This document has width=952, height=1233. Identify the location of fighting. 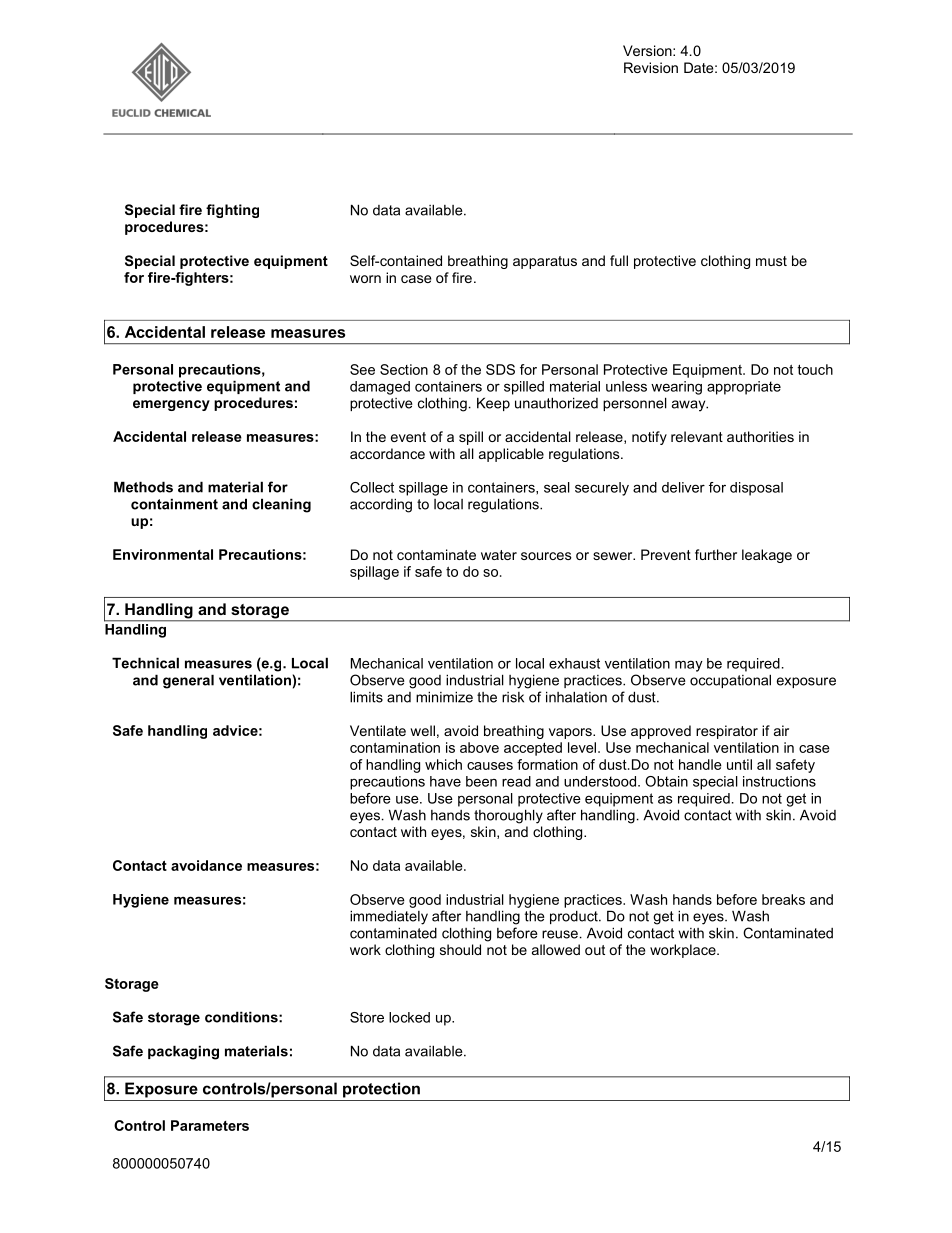
(232, 211).
